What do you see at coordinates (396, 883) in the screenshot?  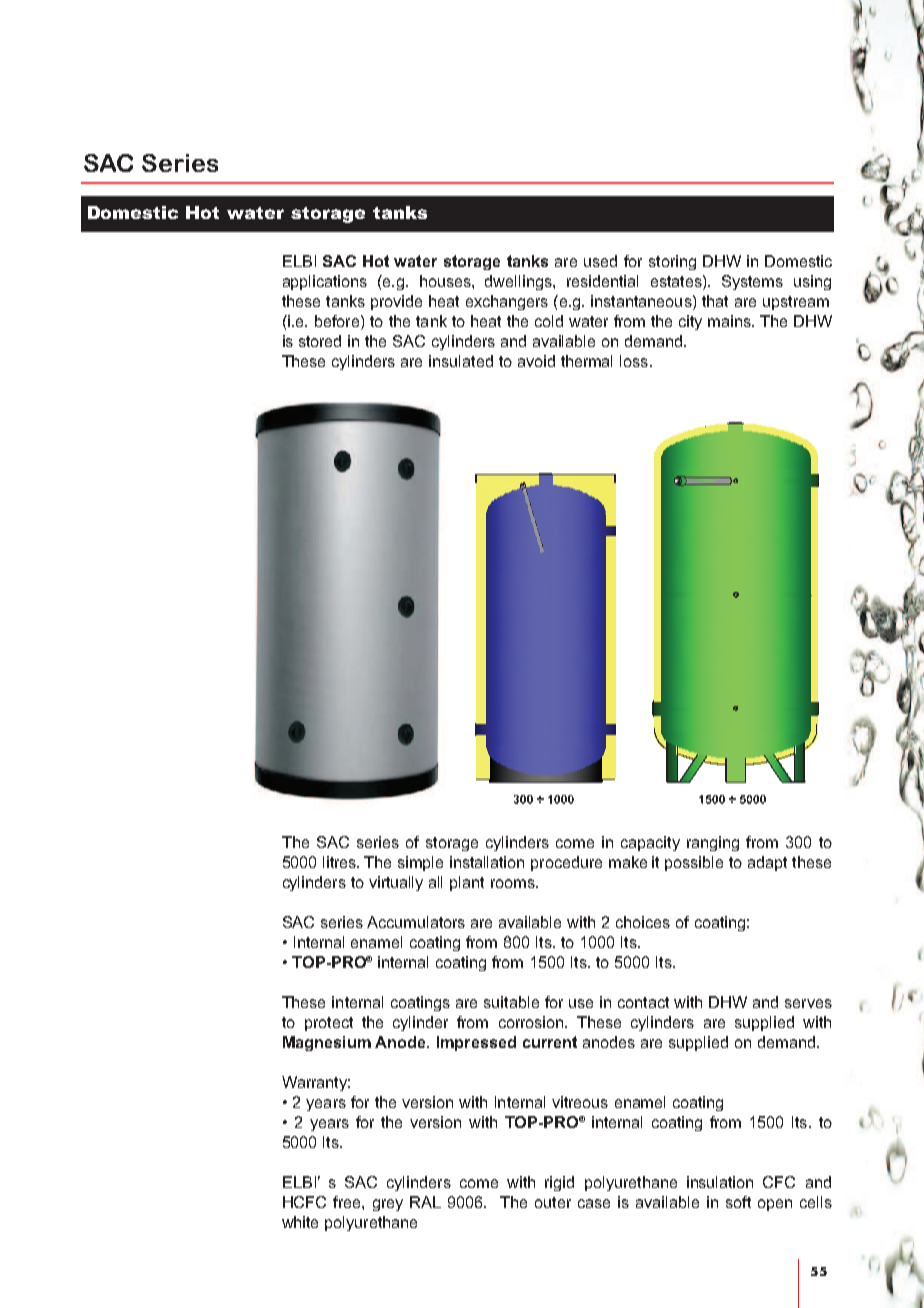 I see `virtually` at bounding box center [396, 883].
